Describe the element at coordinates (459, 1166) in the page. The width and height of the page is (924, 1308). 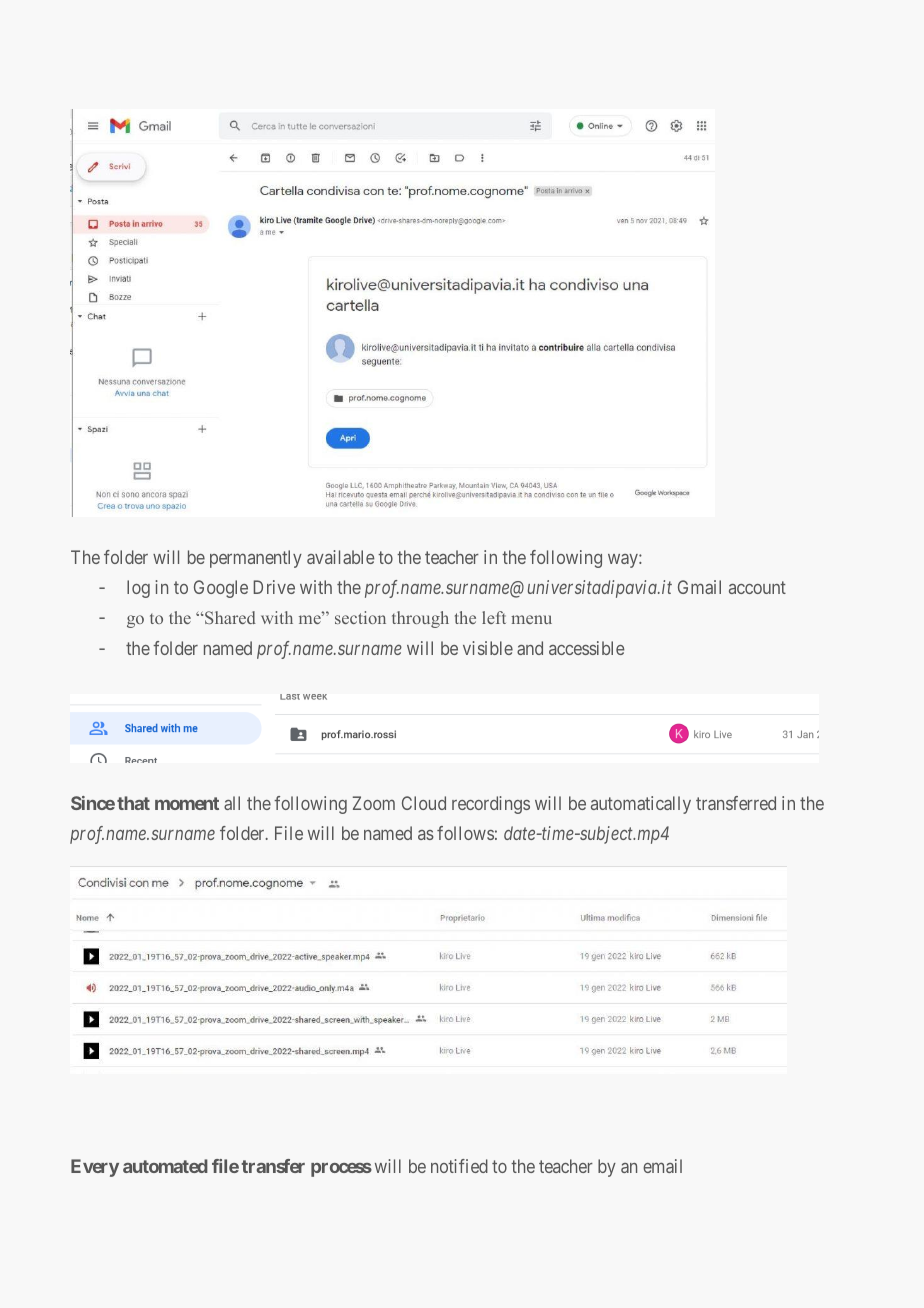
I see `notified` at that location.
